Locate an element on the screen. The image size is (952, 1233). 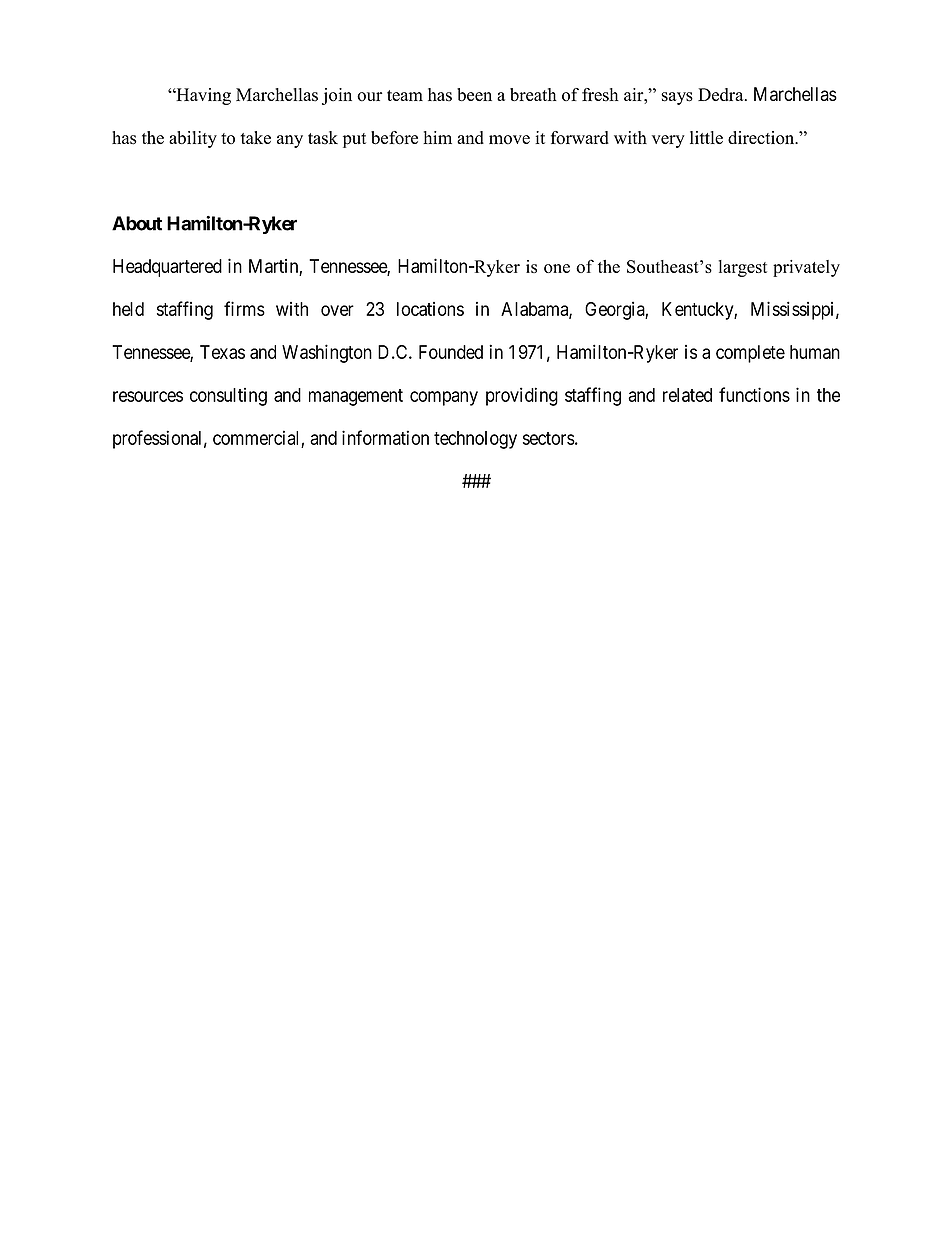
one is located at coordinates (557, 268).
